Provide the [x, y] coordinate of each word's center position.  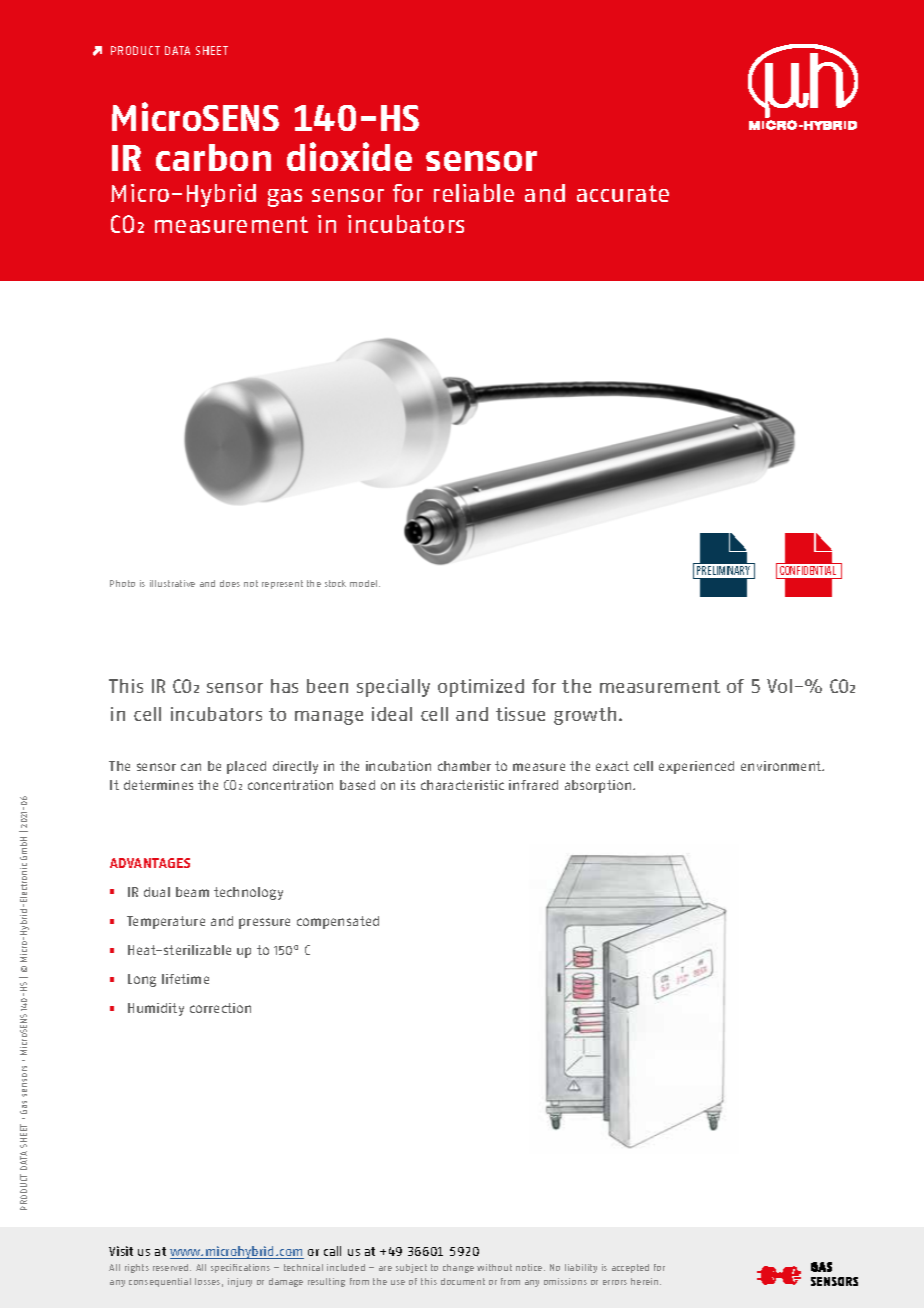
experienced [696, 767]
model [365, 583]
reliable [474, 193]
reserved [172, 1267]
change [458, 1268]
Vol [779, 686]
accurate [623, 193]
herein [646, 1281]
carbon [213, 157]
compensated [338, 922]
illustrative [172, 583]
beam [192, 892]
